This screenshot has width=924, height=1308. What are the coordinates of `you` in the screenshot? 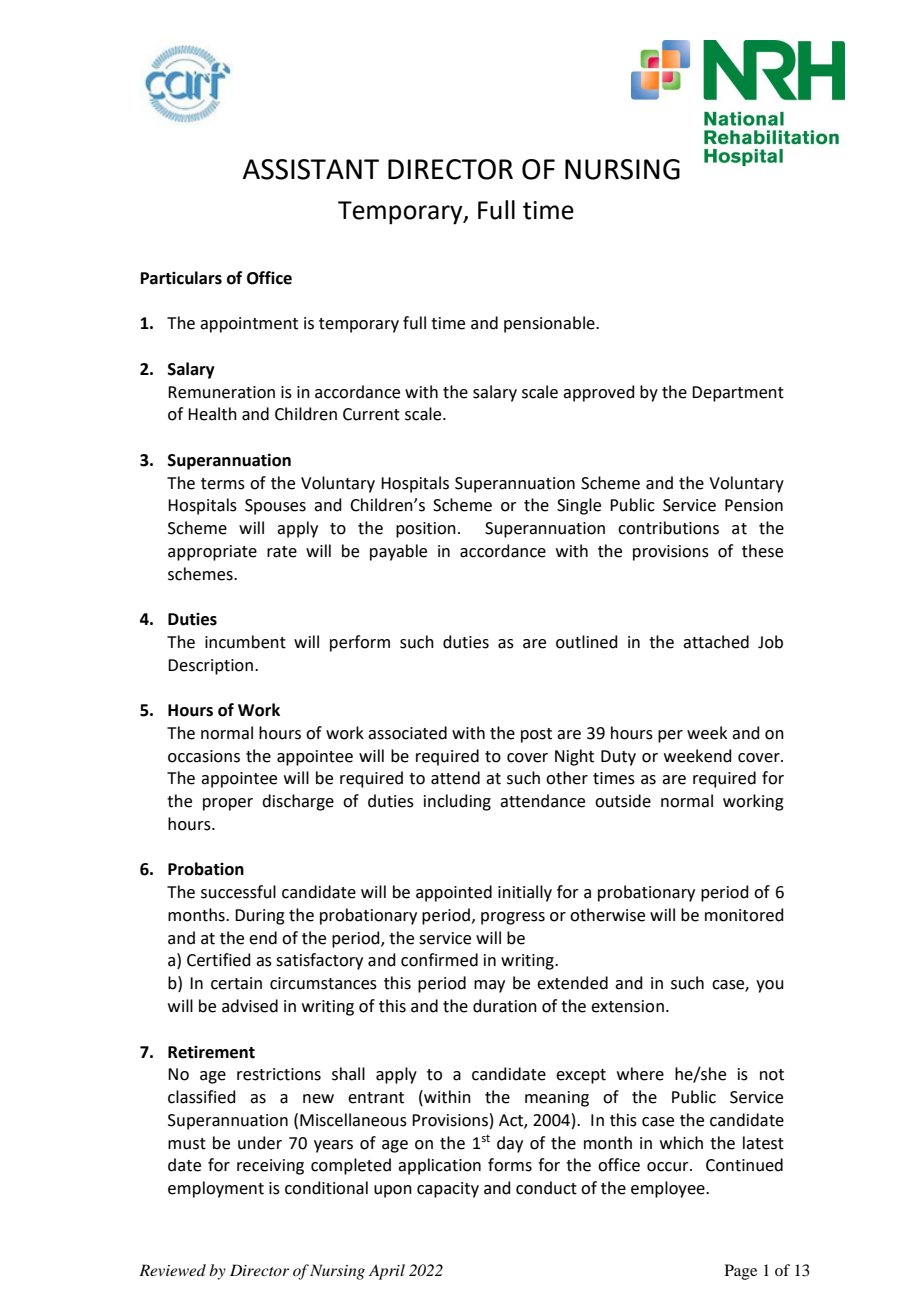 It's located at (770, 986).
